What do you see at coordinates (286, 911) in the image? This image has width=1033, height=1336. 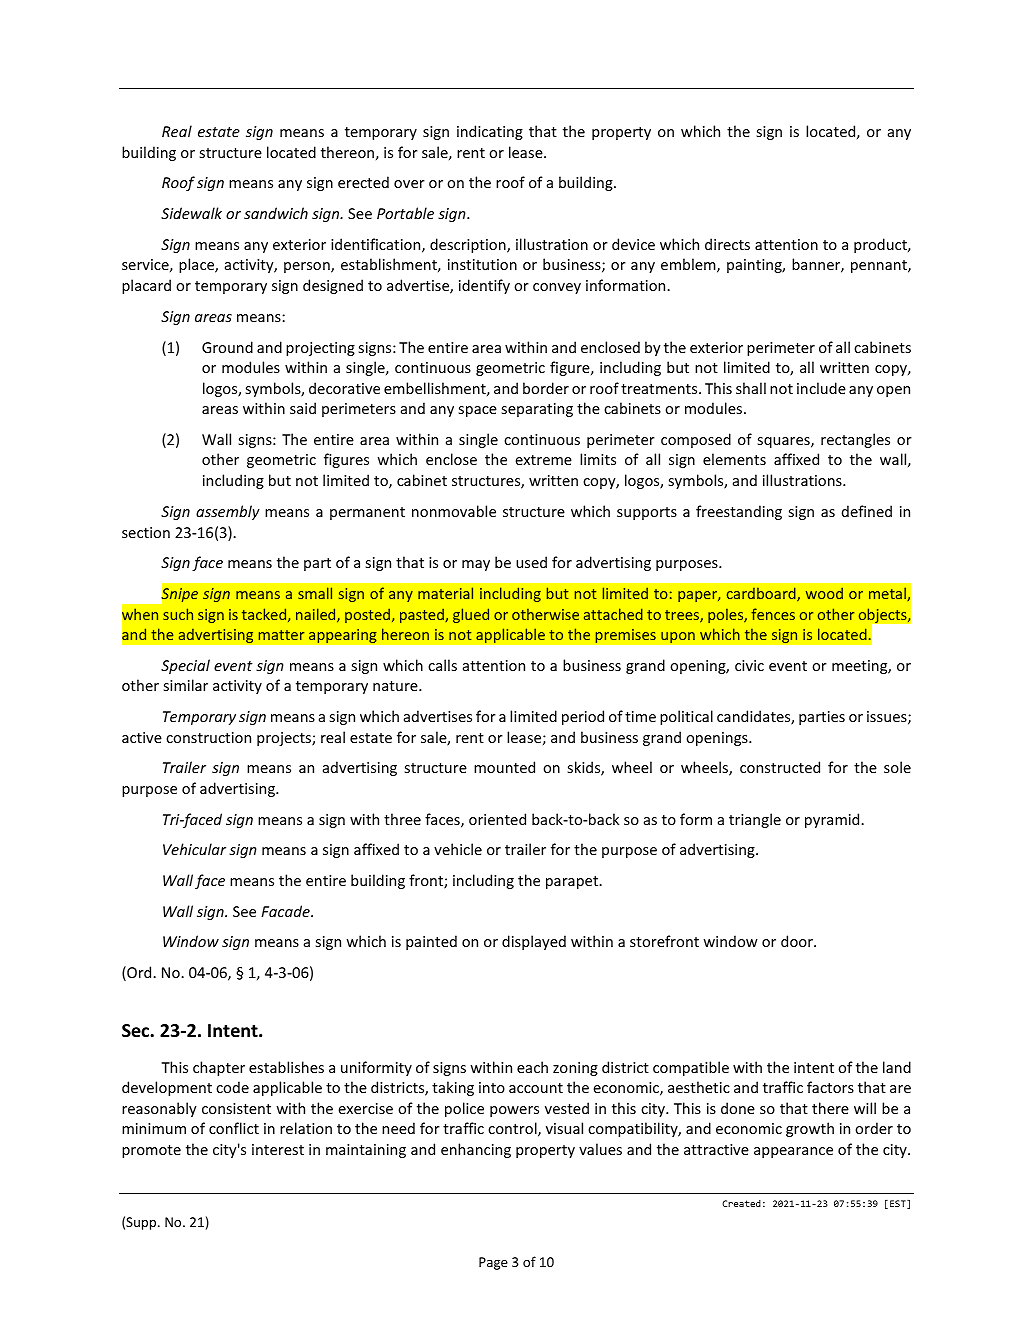 I see `Facade` at bounding box center [286, 911].
